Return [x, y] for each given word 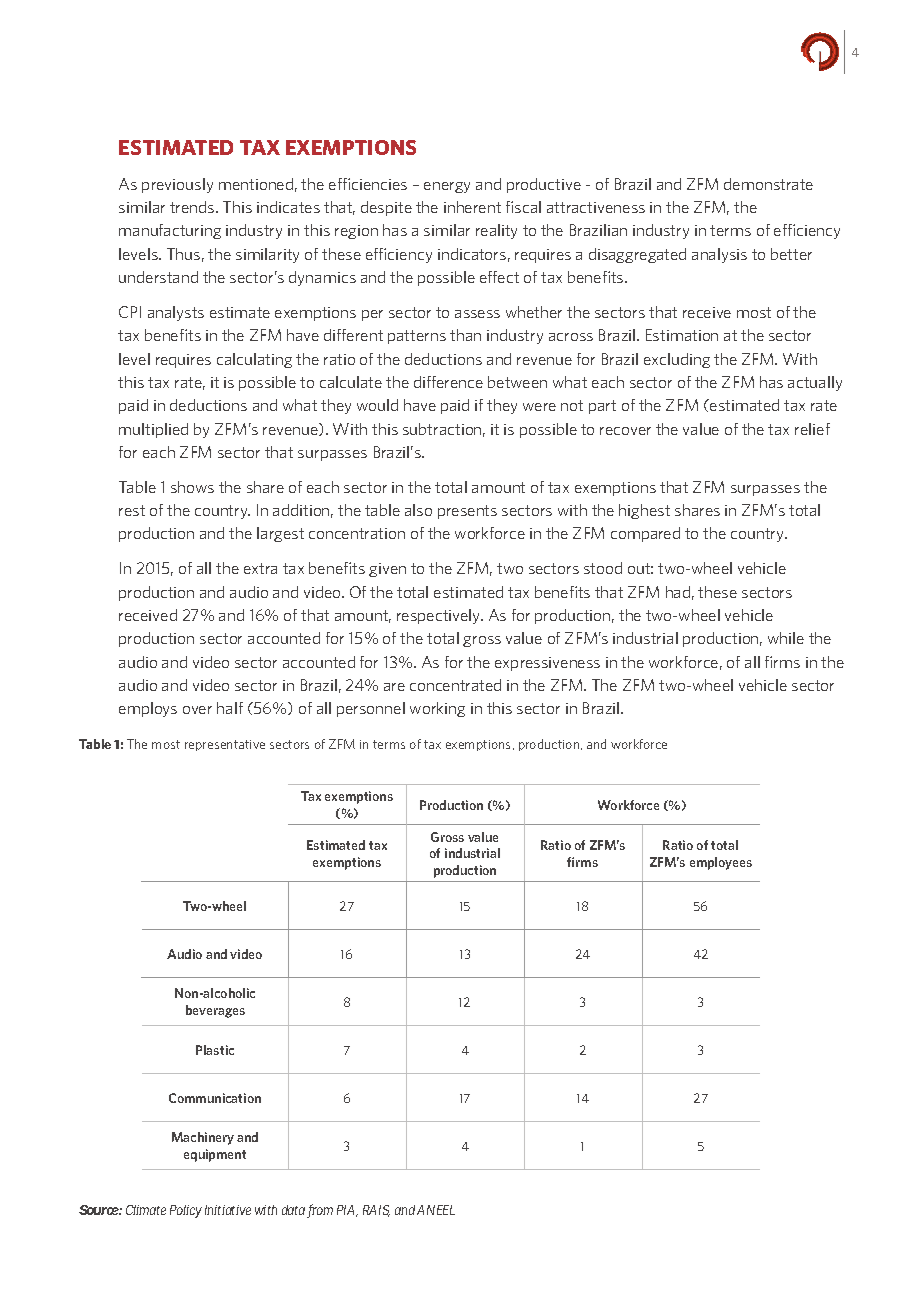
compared [645, 534]
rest [132, 510]
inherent [472, 207]
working [437, 709]
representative [225, 745]
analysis [719, 255]
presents [467, 512]
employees [721, 863]
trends [193, 207]
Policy [186, 1211]
